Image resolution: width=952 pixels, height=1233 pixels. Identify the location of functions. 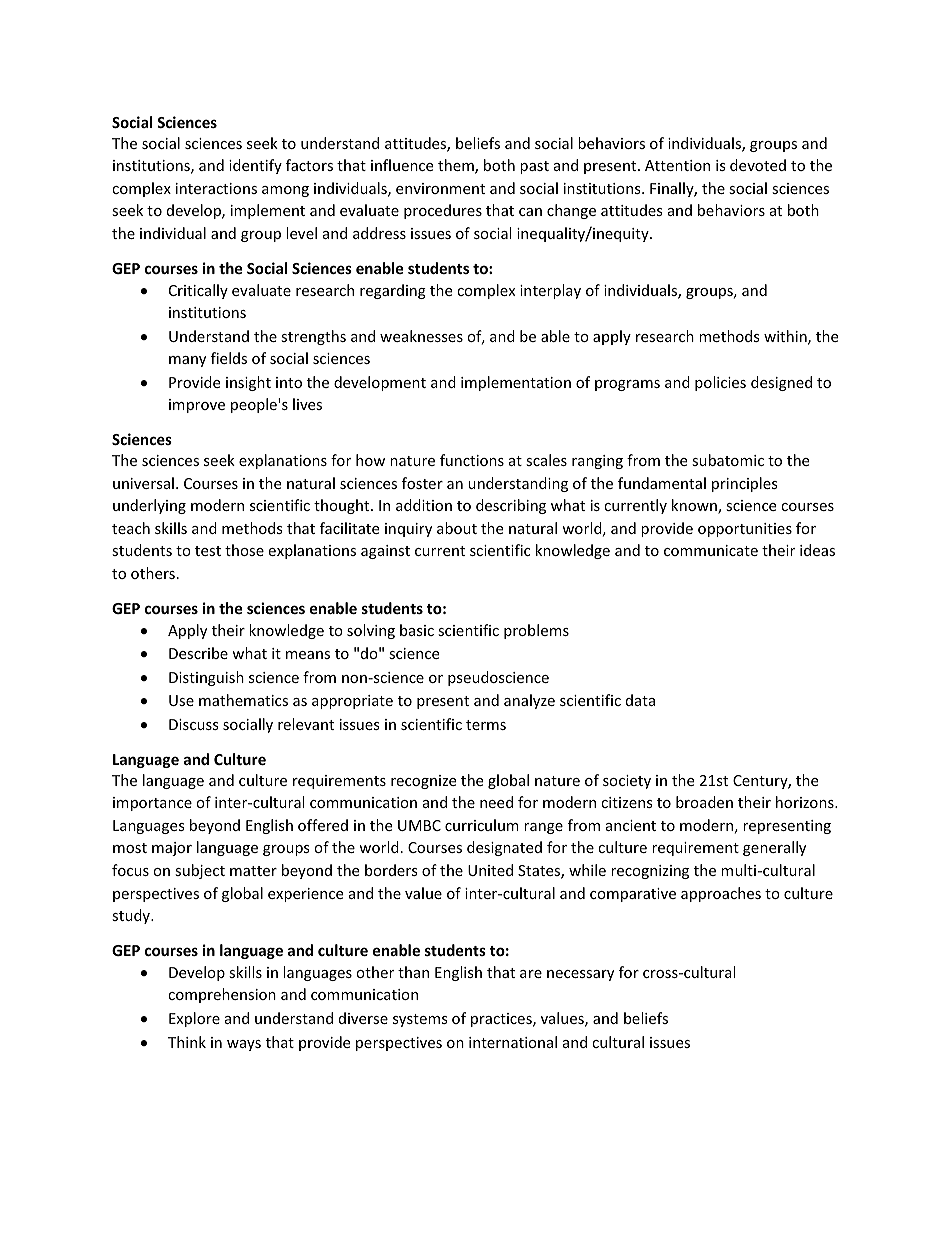
(472, 460).
